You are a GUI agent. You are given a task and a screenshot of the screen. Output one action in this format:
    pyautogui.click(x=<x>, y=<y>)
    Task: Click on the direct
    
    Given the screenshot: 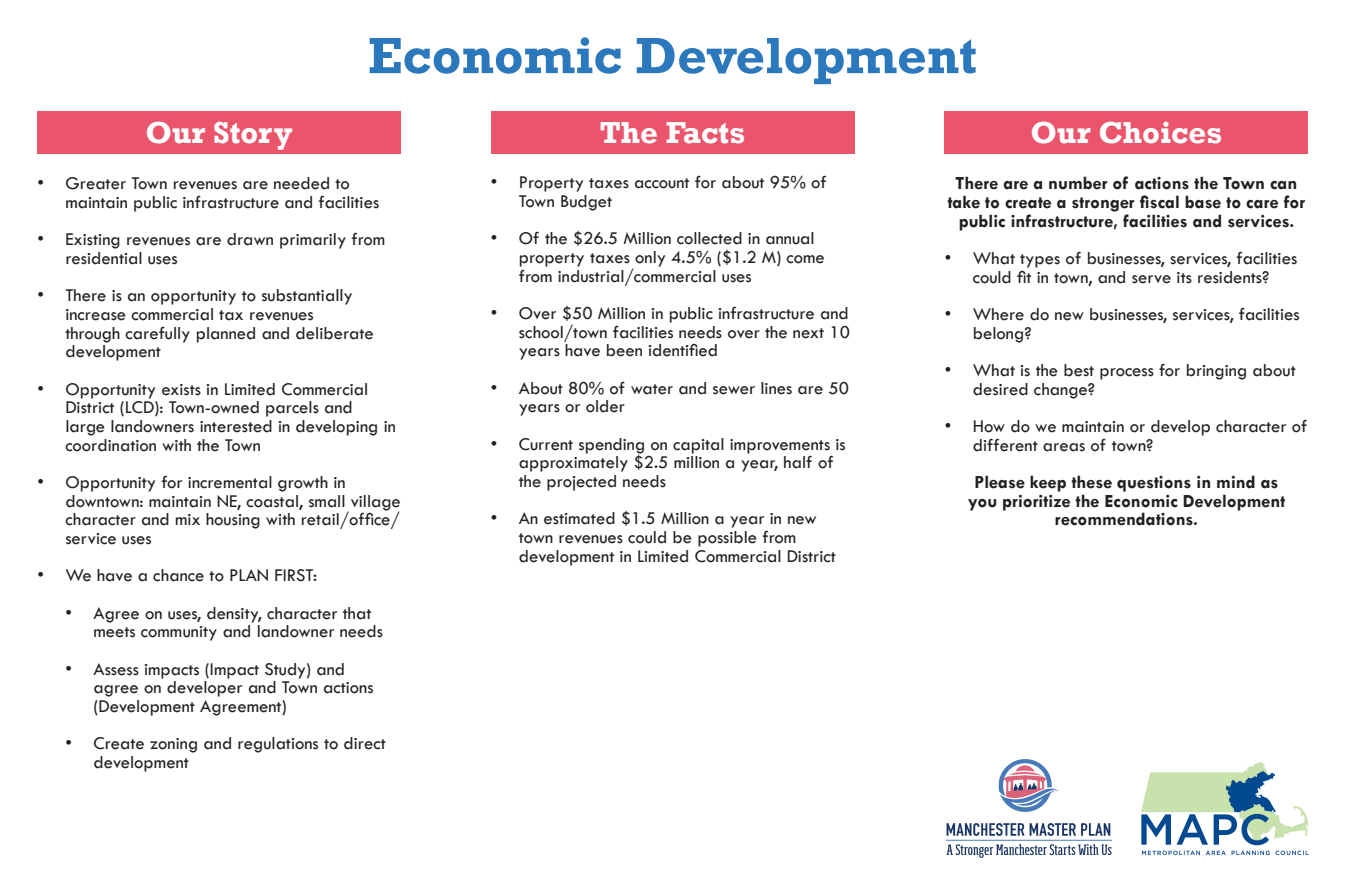 What is the action you would take?
    pyautogui.click(x=365, y=743)
